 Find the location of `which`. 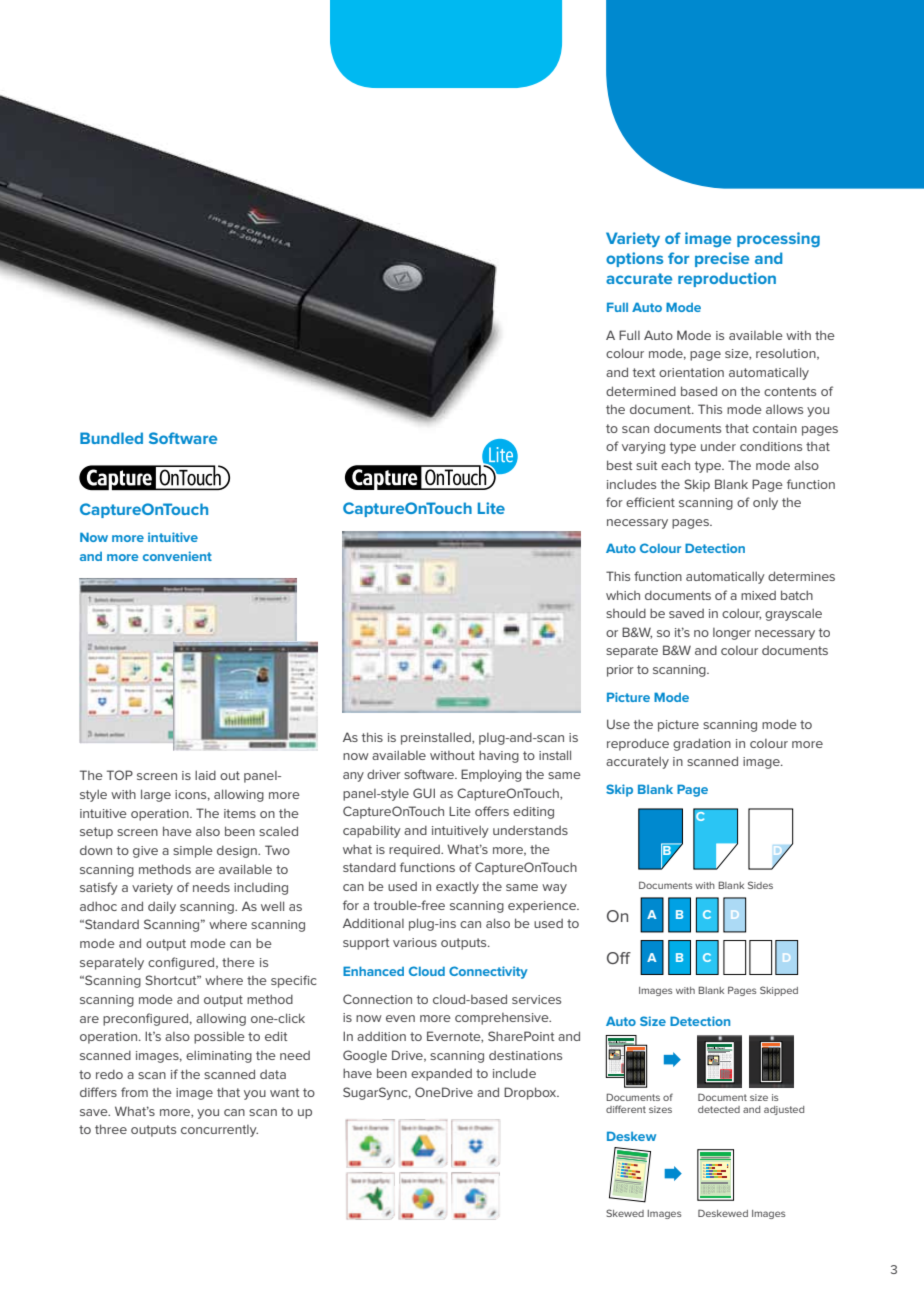

which is located at coordinates (623, 595).
